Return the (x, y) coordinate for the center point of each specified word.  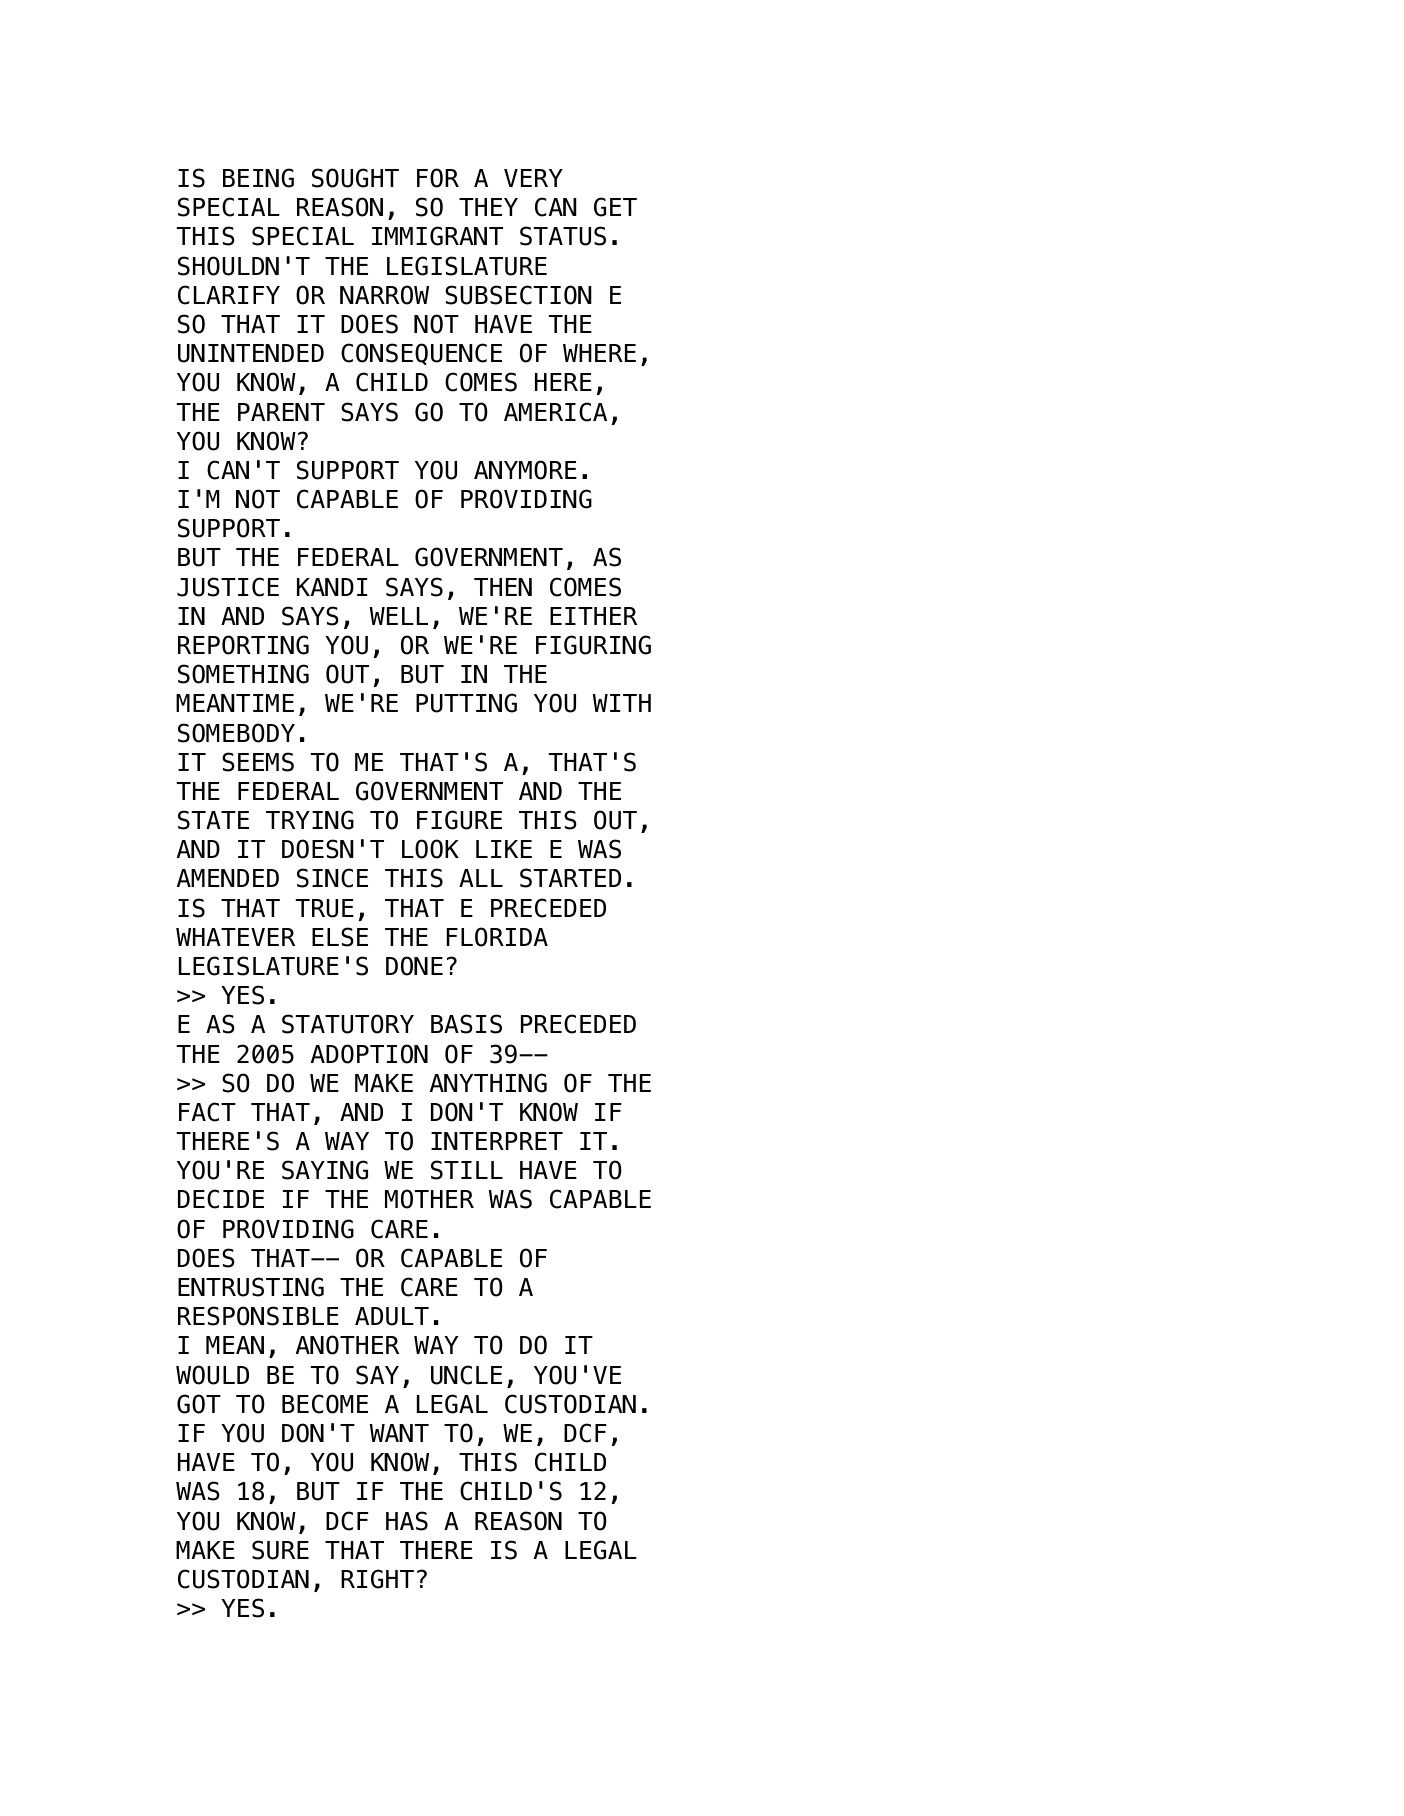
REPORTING (243, 645)
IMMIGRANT (437, 236)
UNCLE (466, 1375)
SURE (280, 1550)
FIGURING (593, 645)
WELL (399, 616)
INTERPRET (497, 1141)
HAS (407, 1521)
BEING (258, 178)
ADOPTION (369, 1054)
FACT (207, 1112)
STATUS (563, 236)
